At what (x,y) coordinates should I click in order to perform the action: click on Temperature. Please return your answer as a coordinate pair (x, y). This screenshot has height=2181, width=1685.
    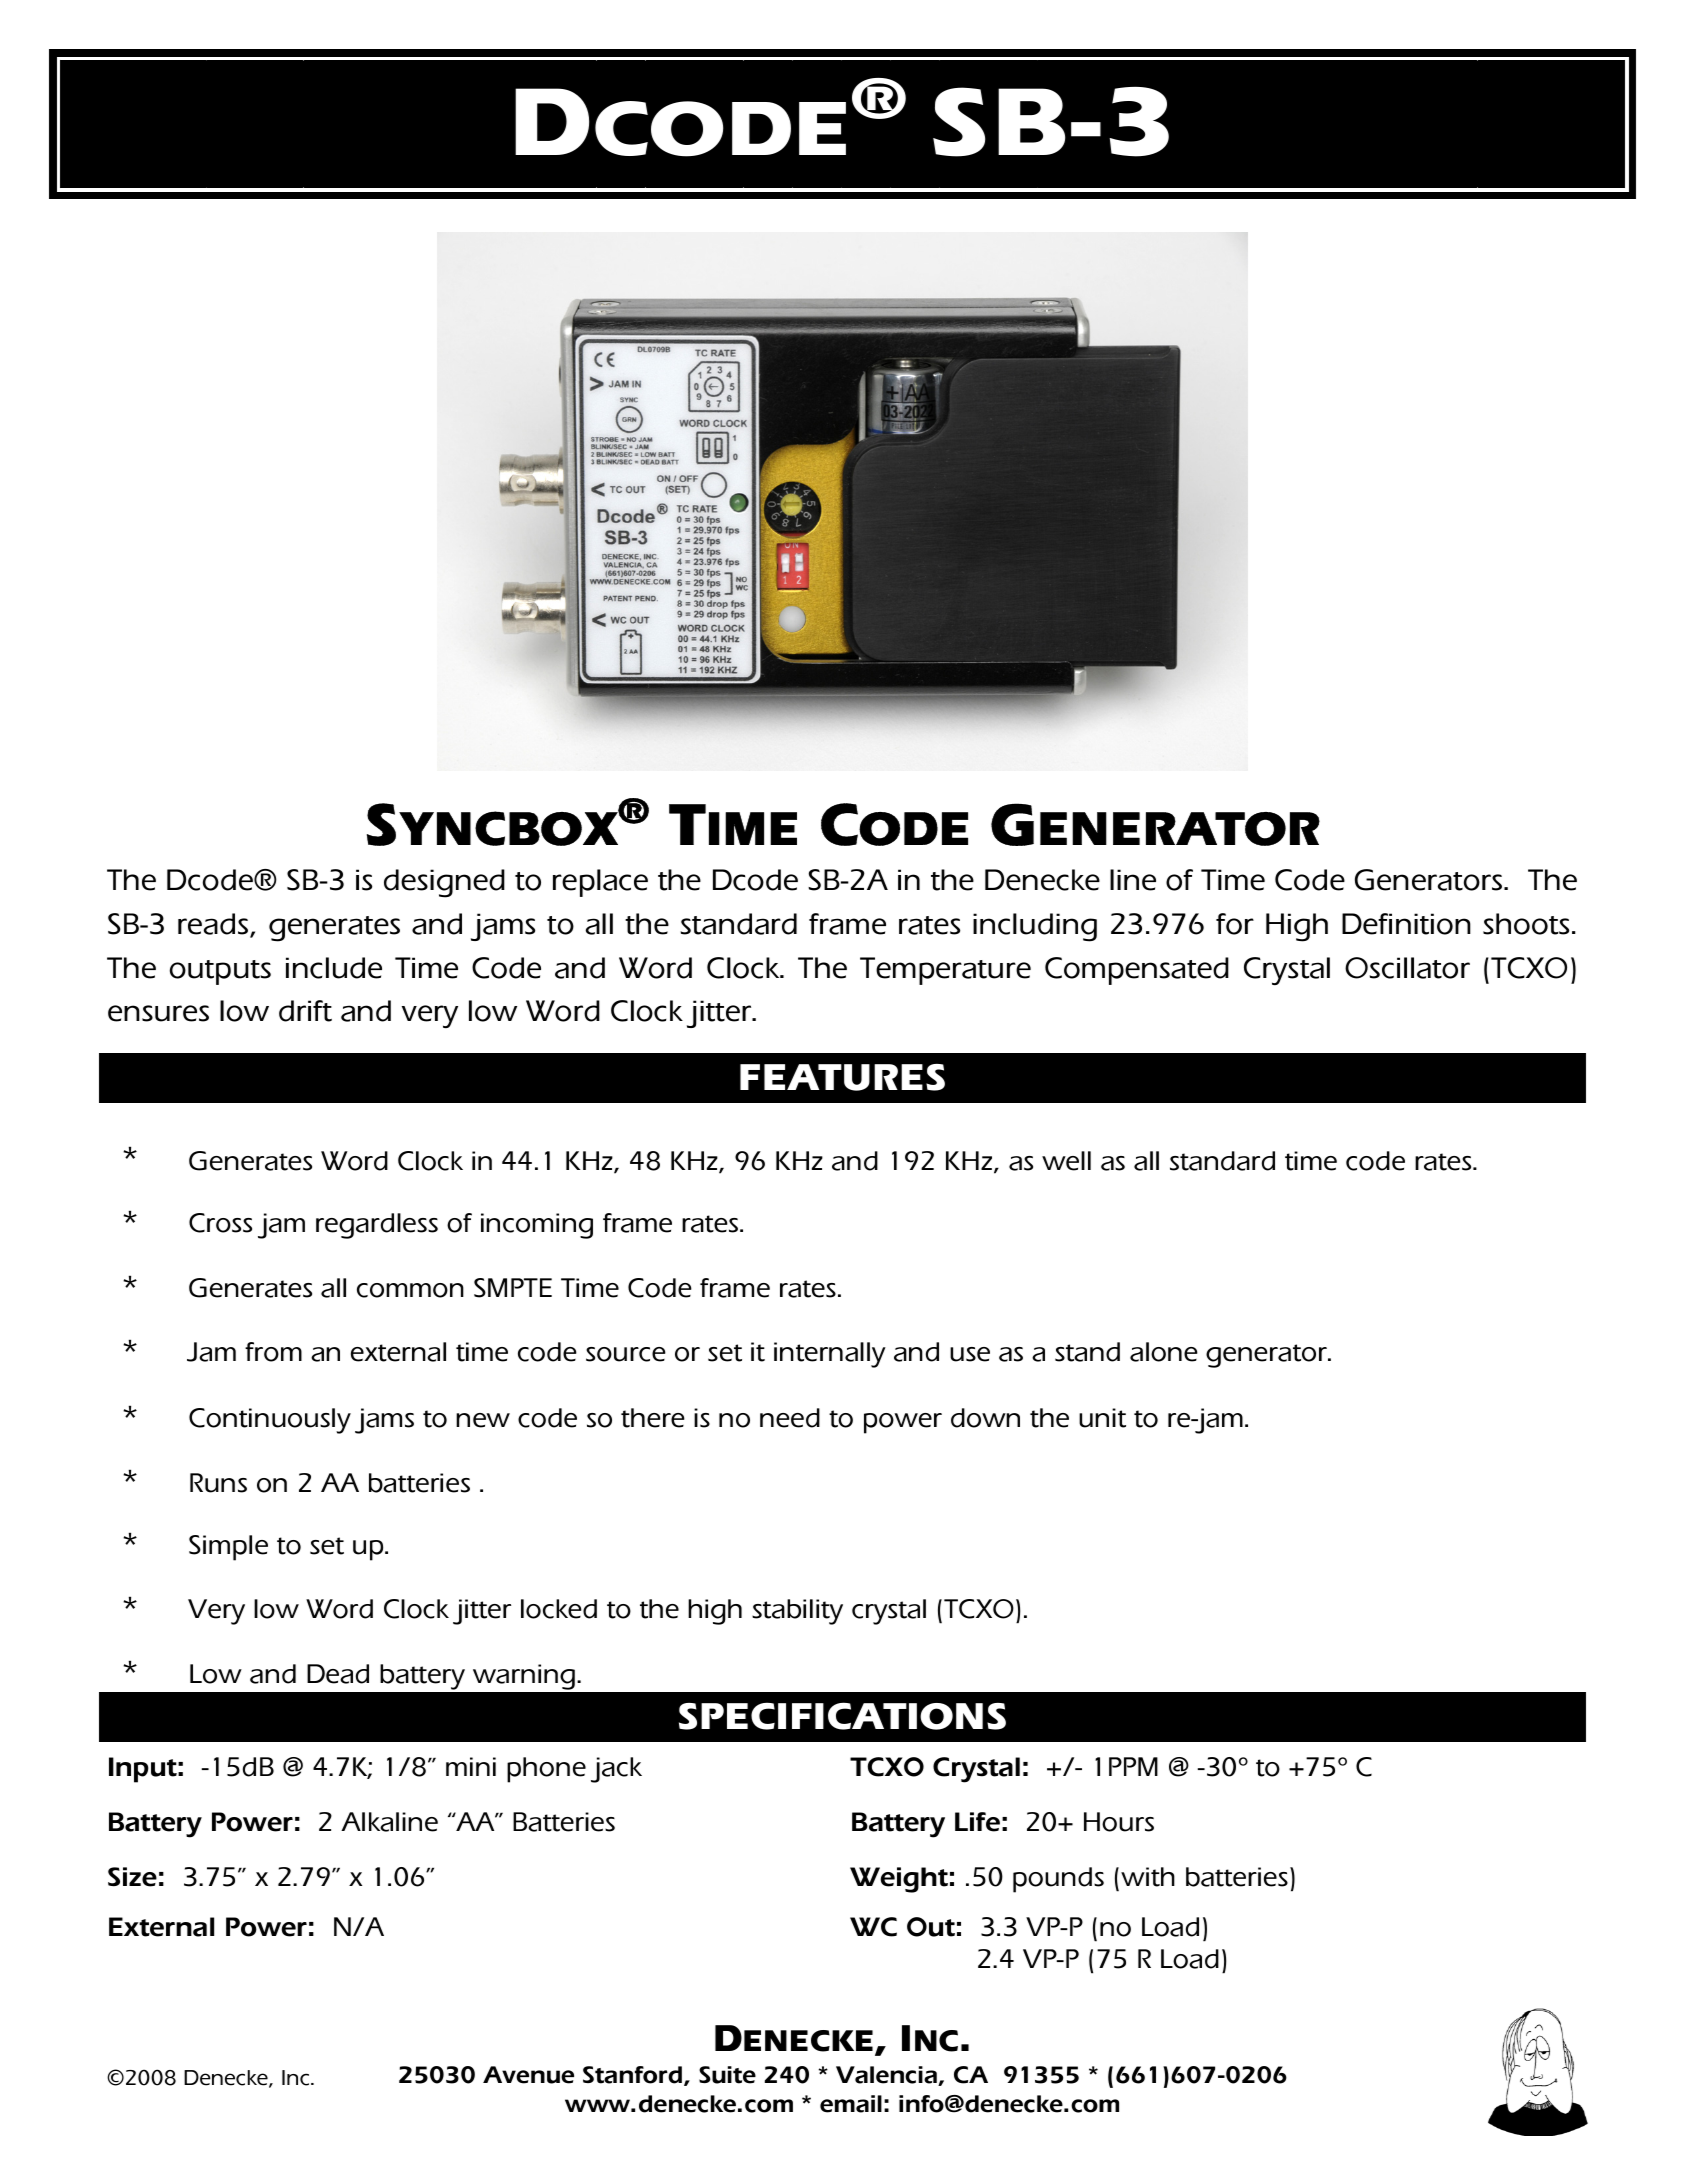
    Looking at the image, I should click on (945, 971).
